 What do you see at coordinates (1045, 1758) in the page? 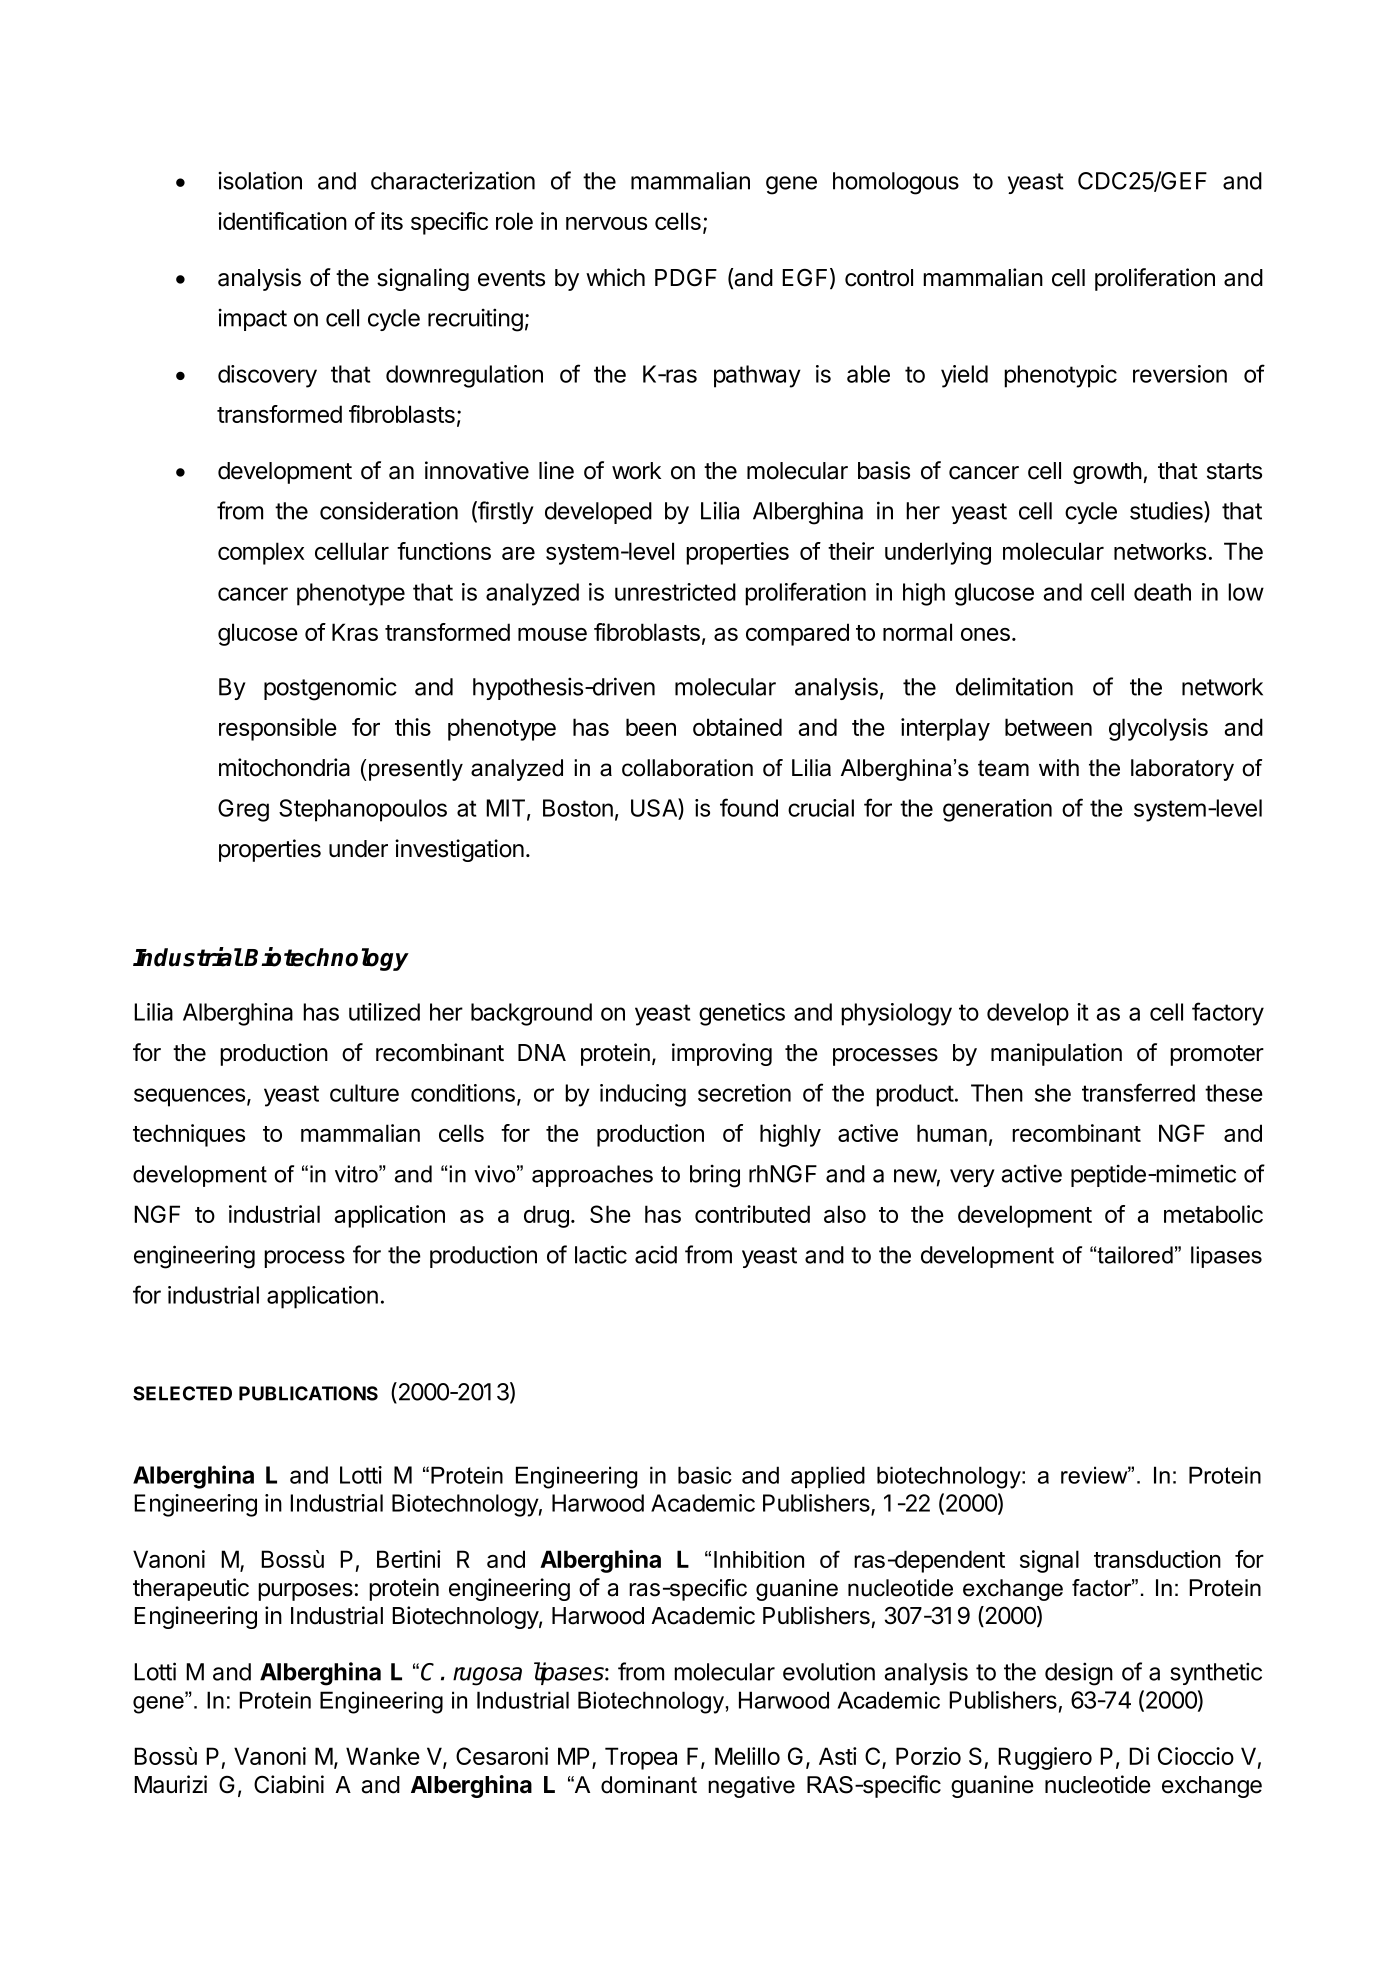
I see `Ruggiero` at bounding box center [1045, 1758].
